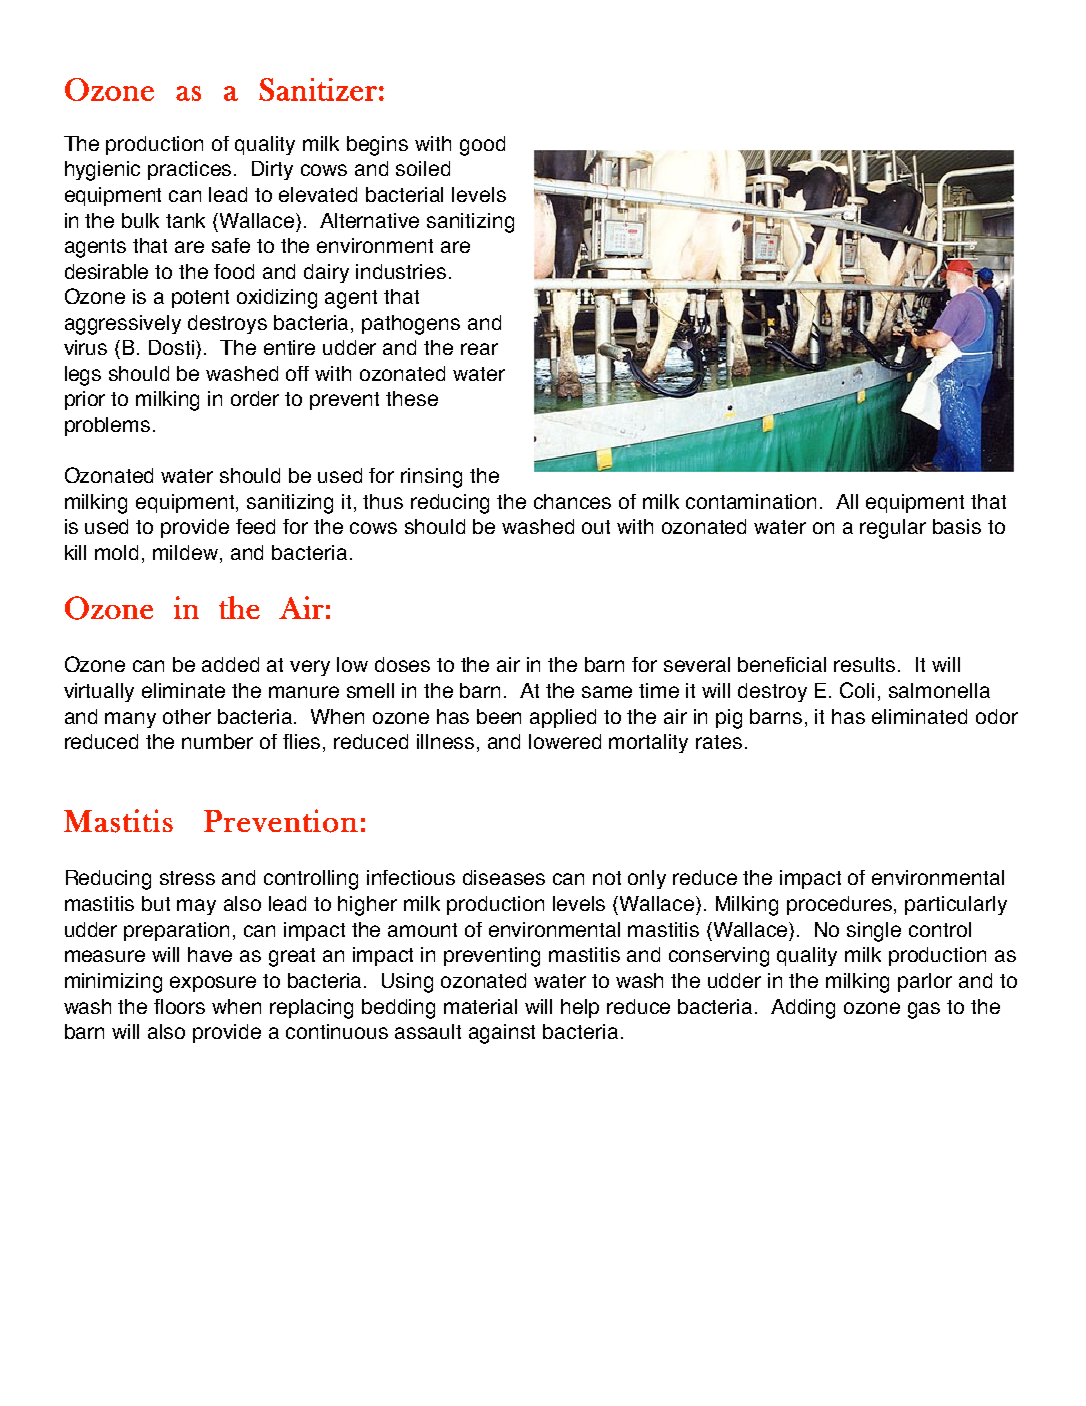 This screenshot has height=1406, width=1086. What do you see at coordinates (191, 170) in the screenshot?
I see `practices` at bounding box center [191, 170].
